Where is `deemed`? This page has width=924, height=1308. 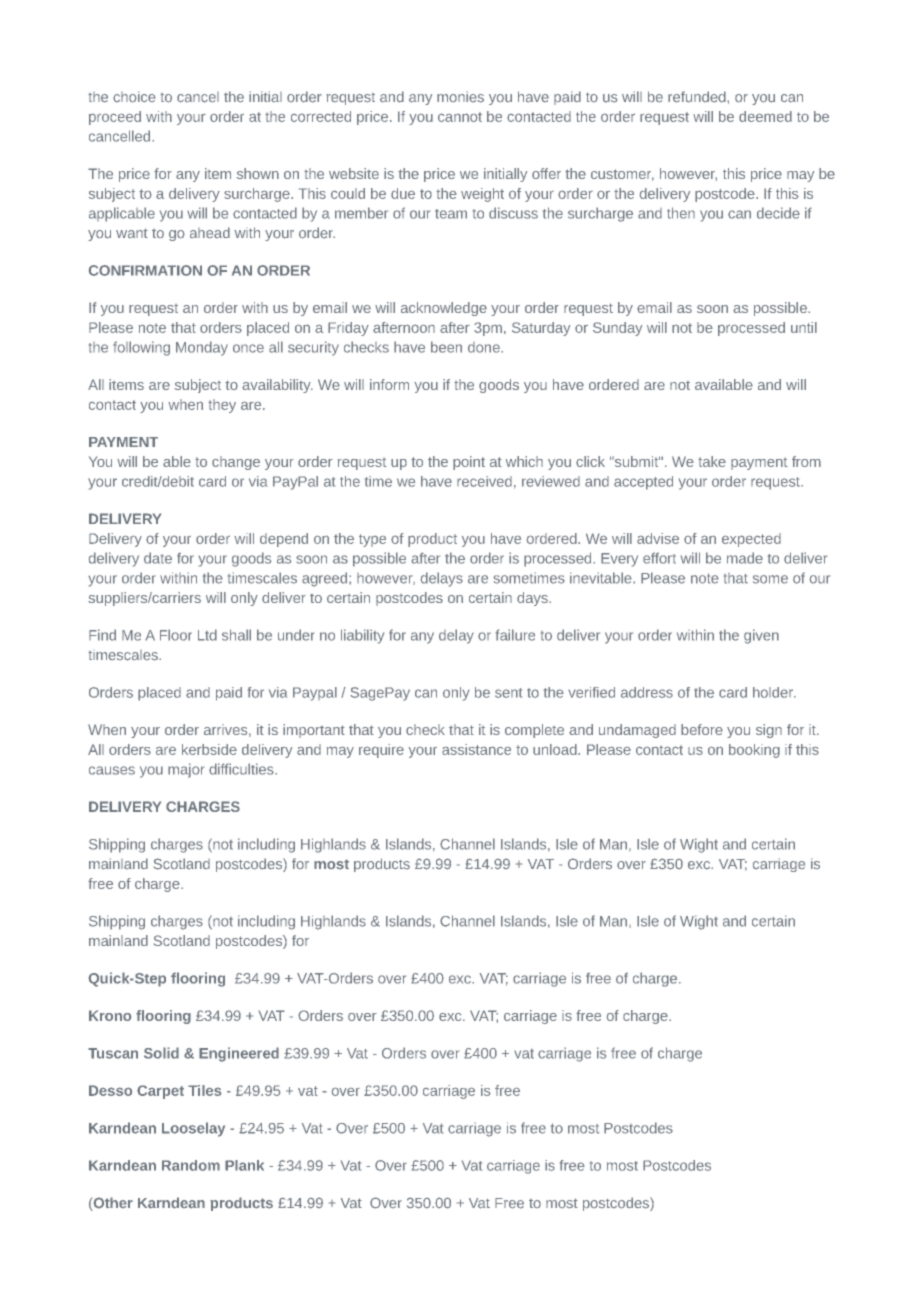
deemed is located at coordinates (765, 116).
